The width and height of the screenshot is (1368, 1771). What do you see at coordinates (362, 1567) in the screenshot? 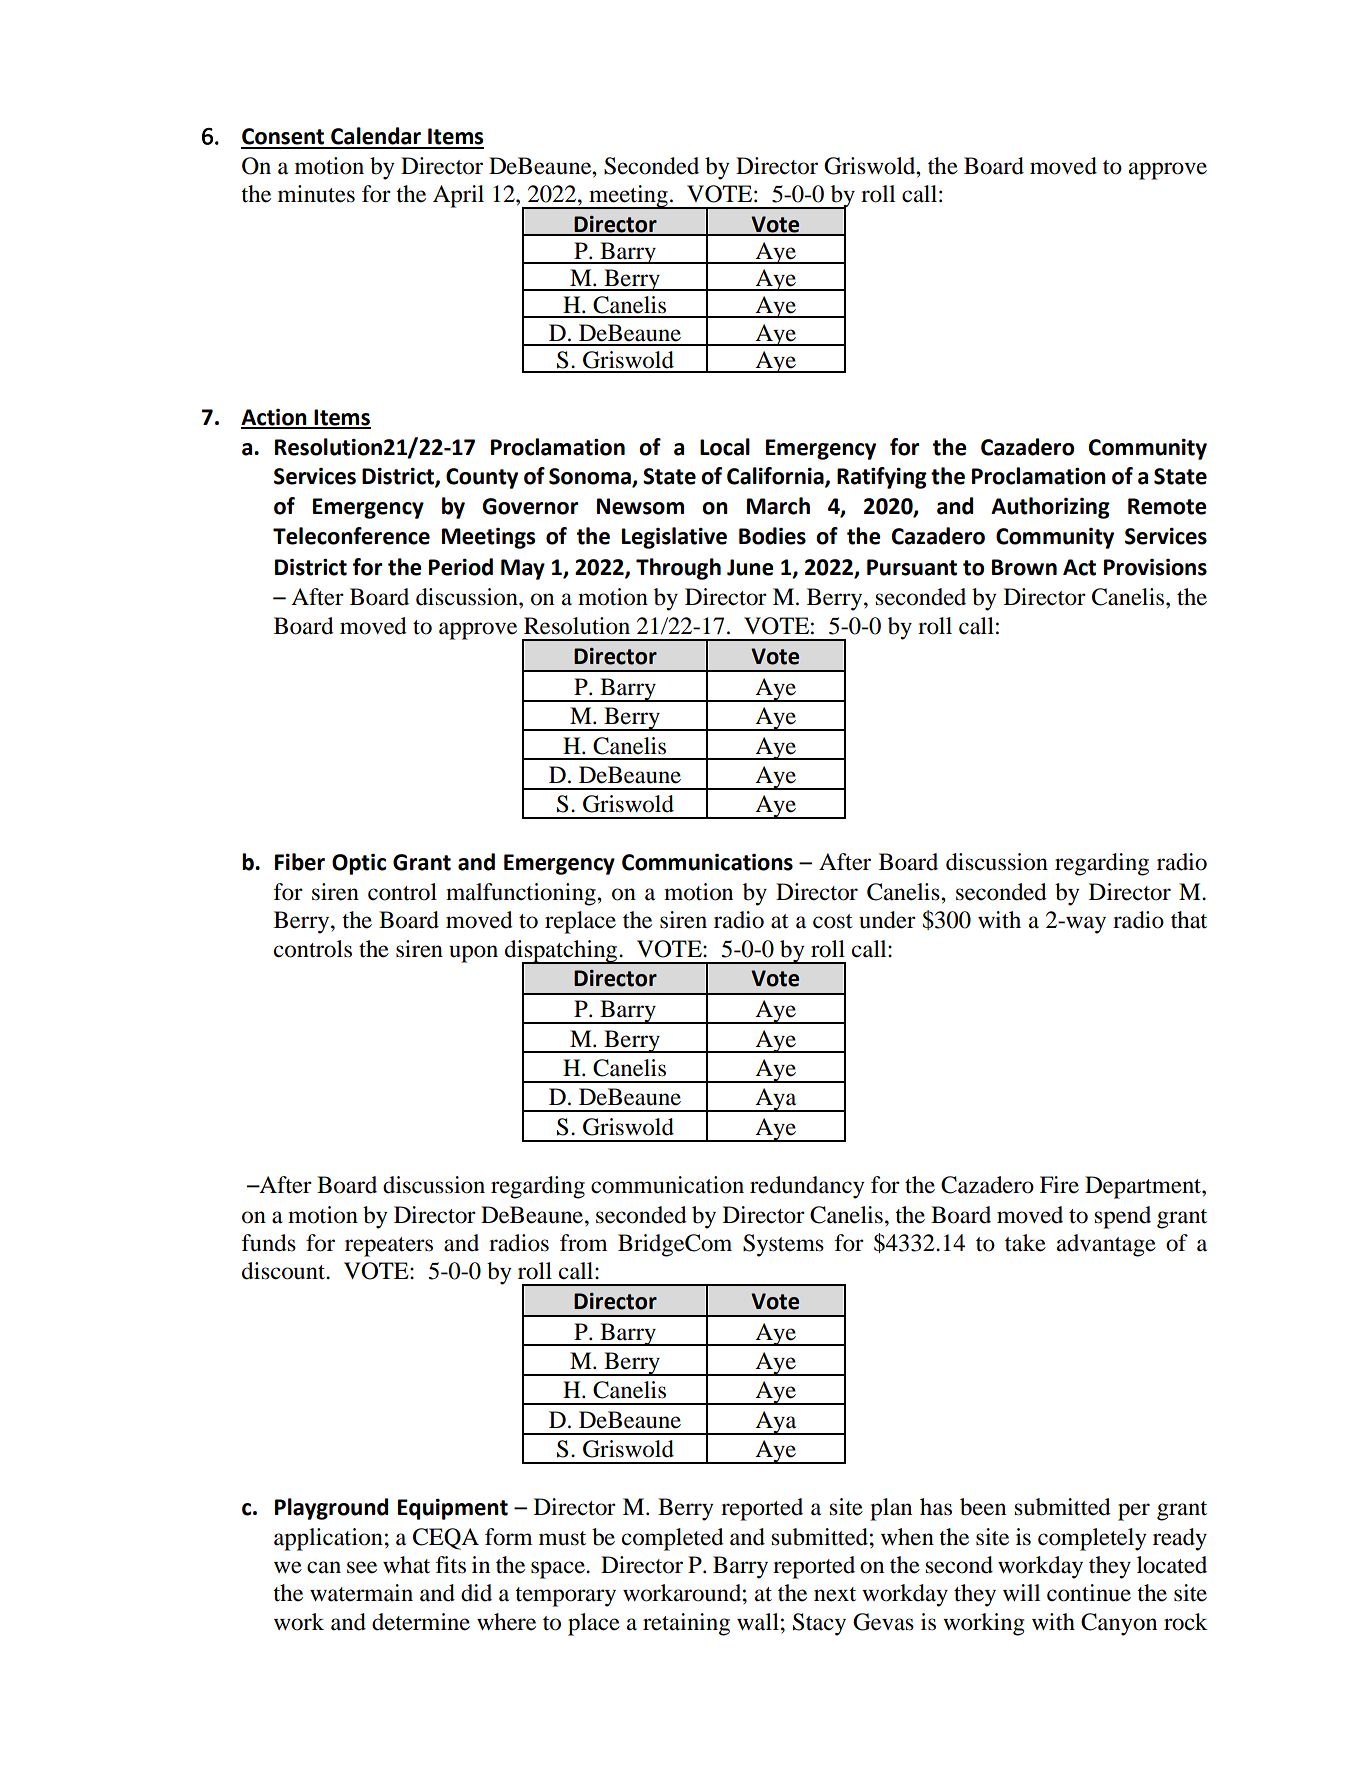
I see `see` at bounding box center [362, 1567].
